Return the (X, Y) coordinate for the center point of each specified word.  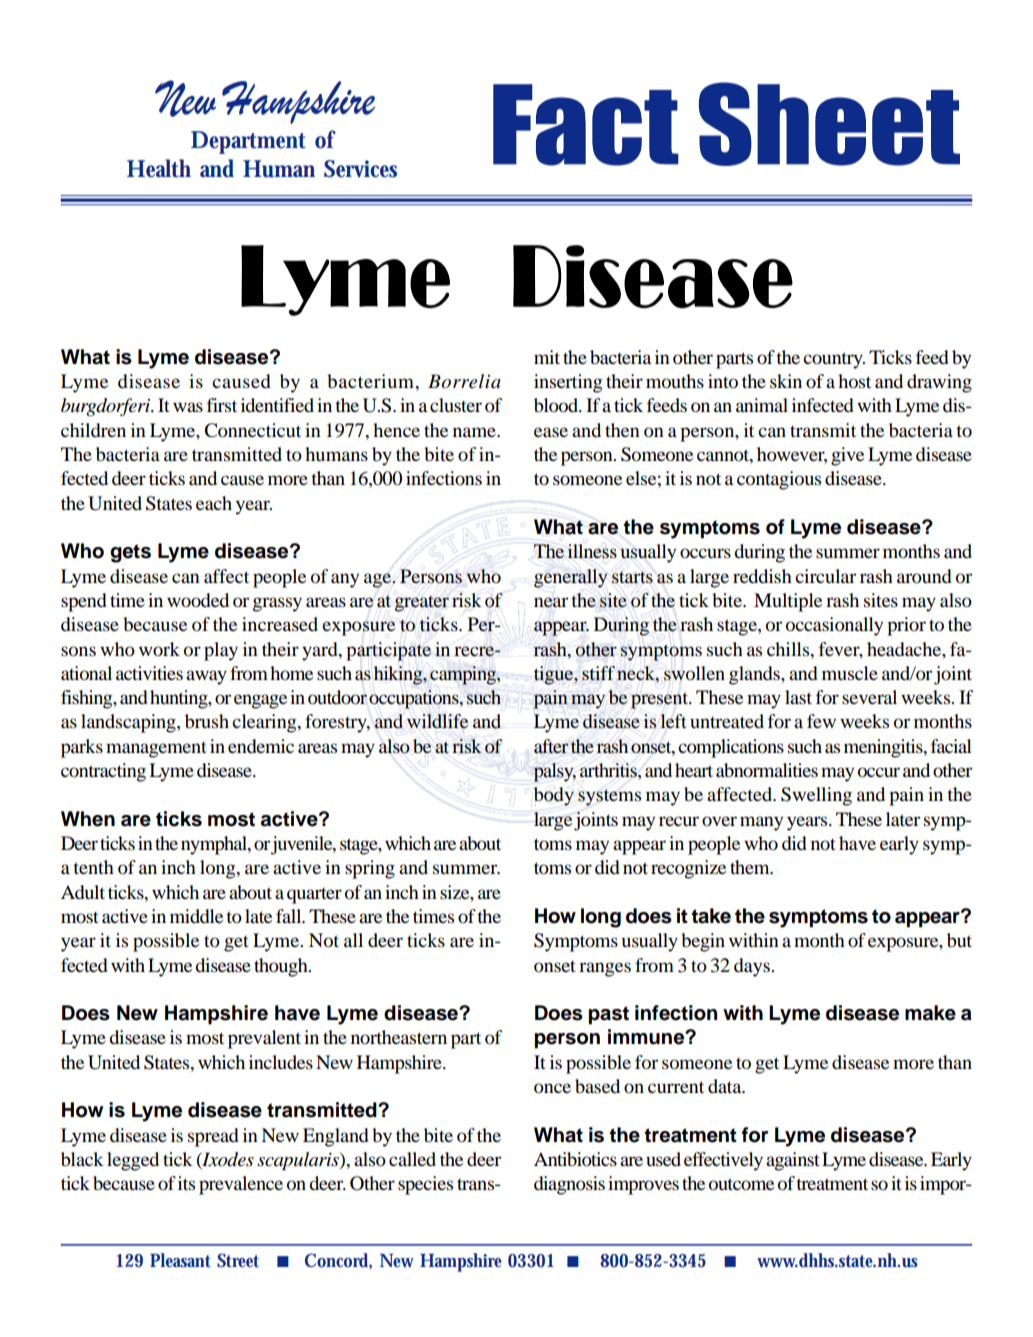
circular (825, 576)
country (834, 360)
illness (592, 551)
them (751, 867)
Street (238, 1260)
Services (360, 169)
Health (159, 168)
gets (130, 553)
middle (196, 916)
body (554, 796)
